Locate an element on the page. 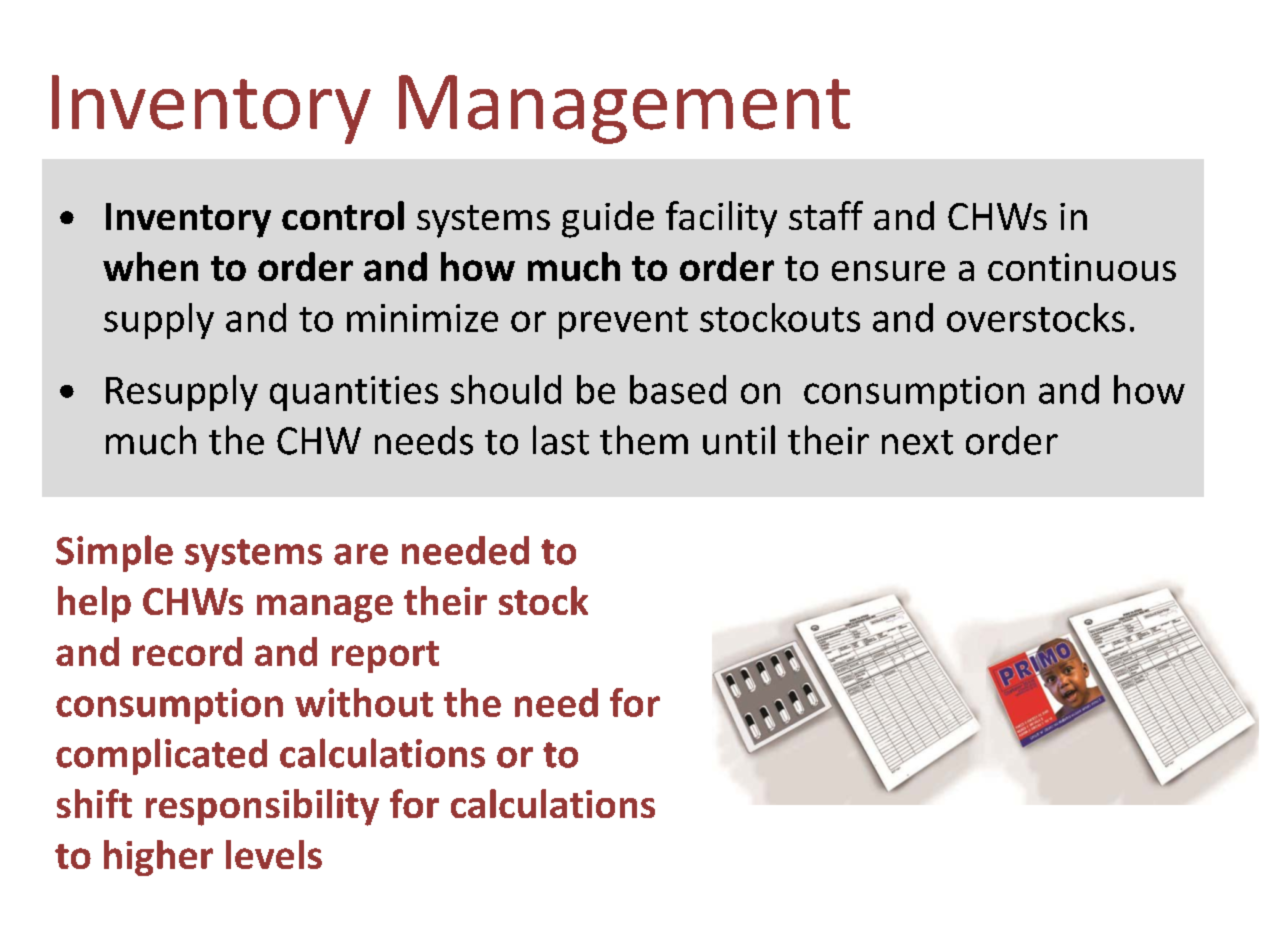 The image size is (1270, 952). levels is located at coordinates (274, 854).
